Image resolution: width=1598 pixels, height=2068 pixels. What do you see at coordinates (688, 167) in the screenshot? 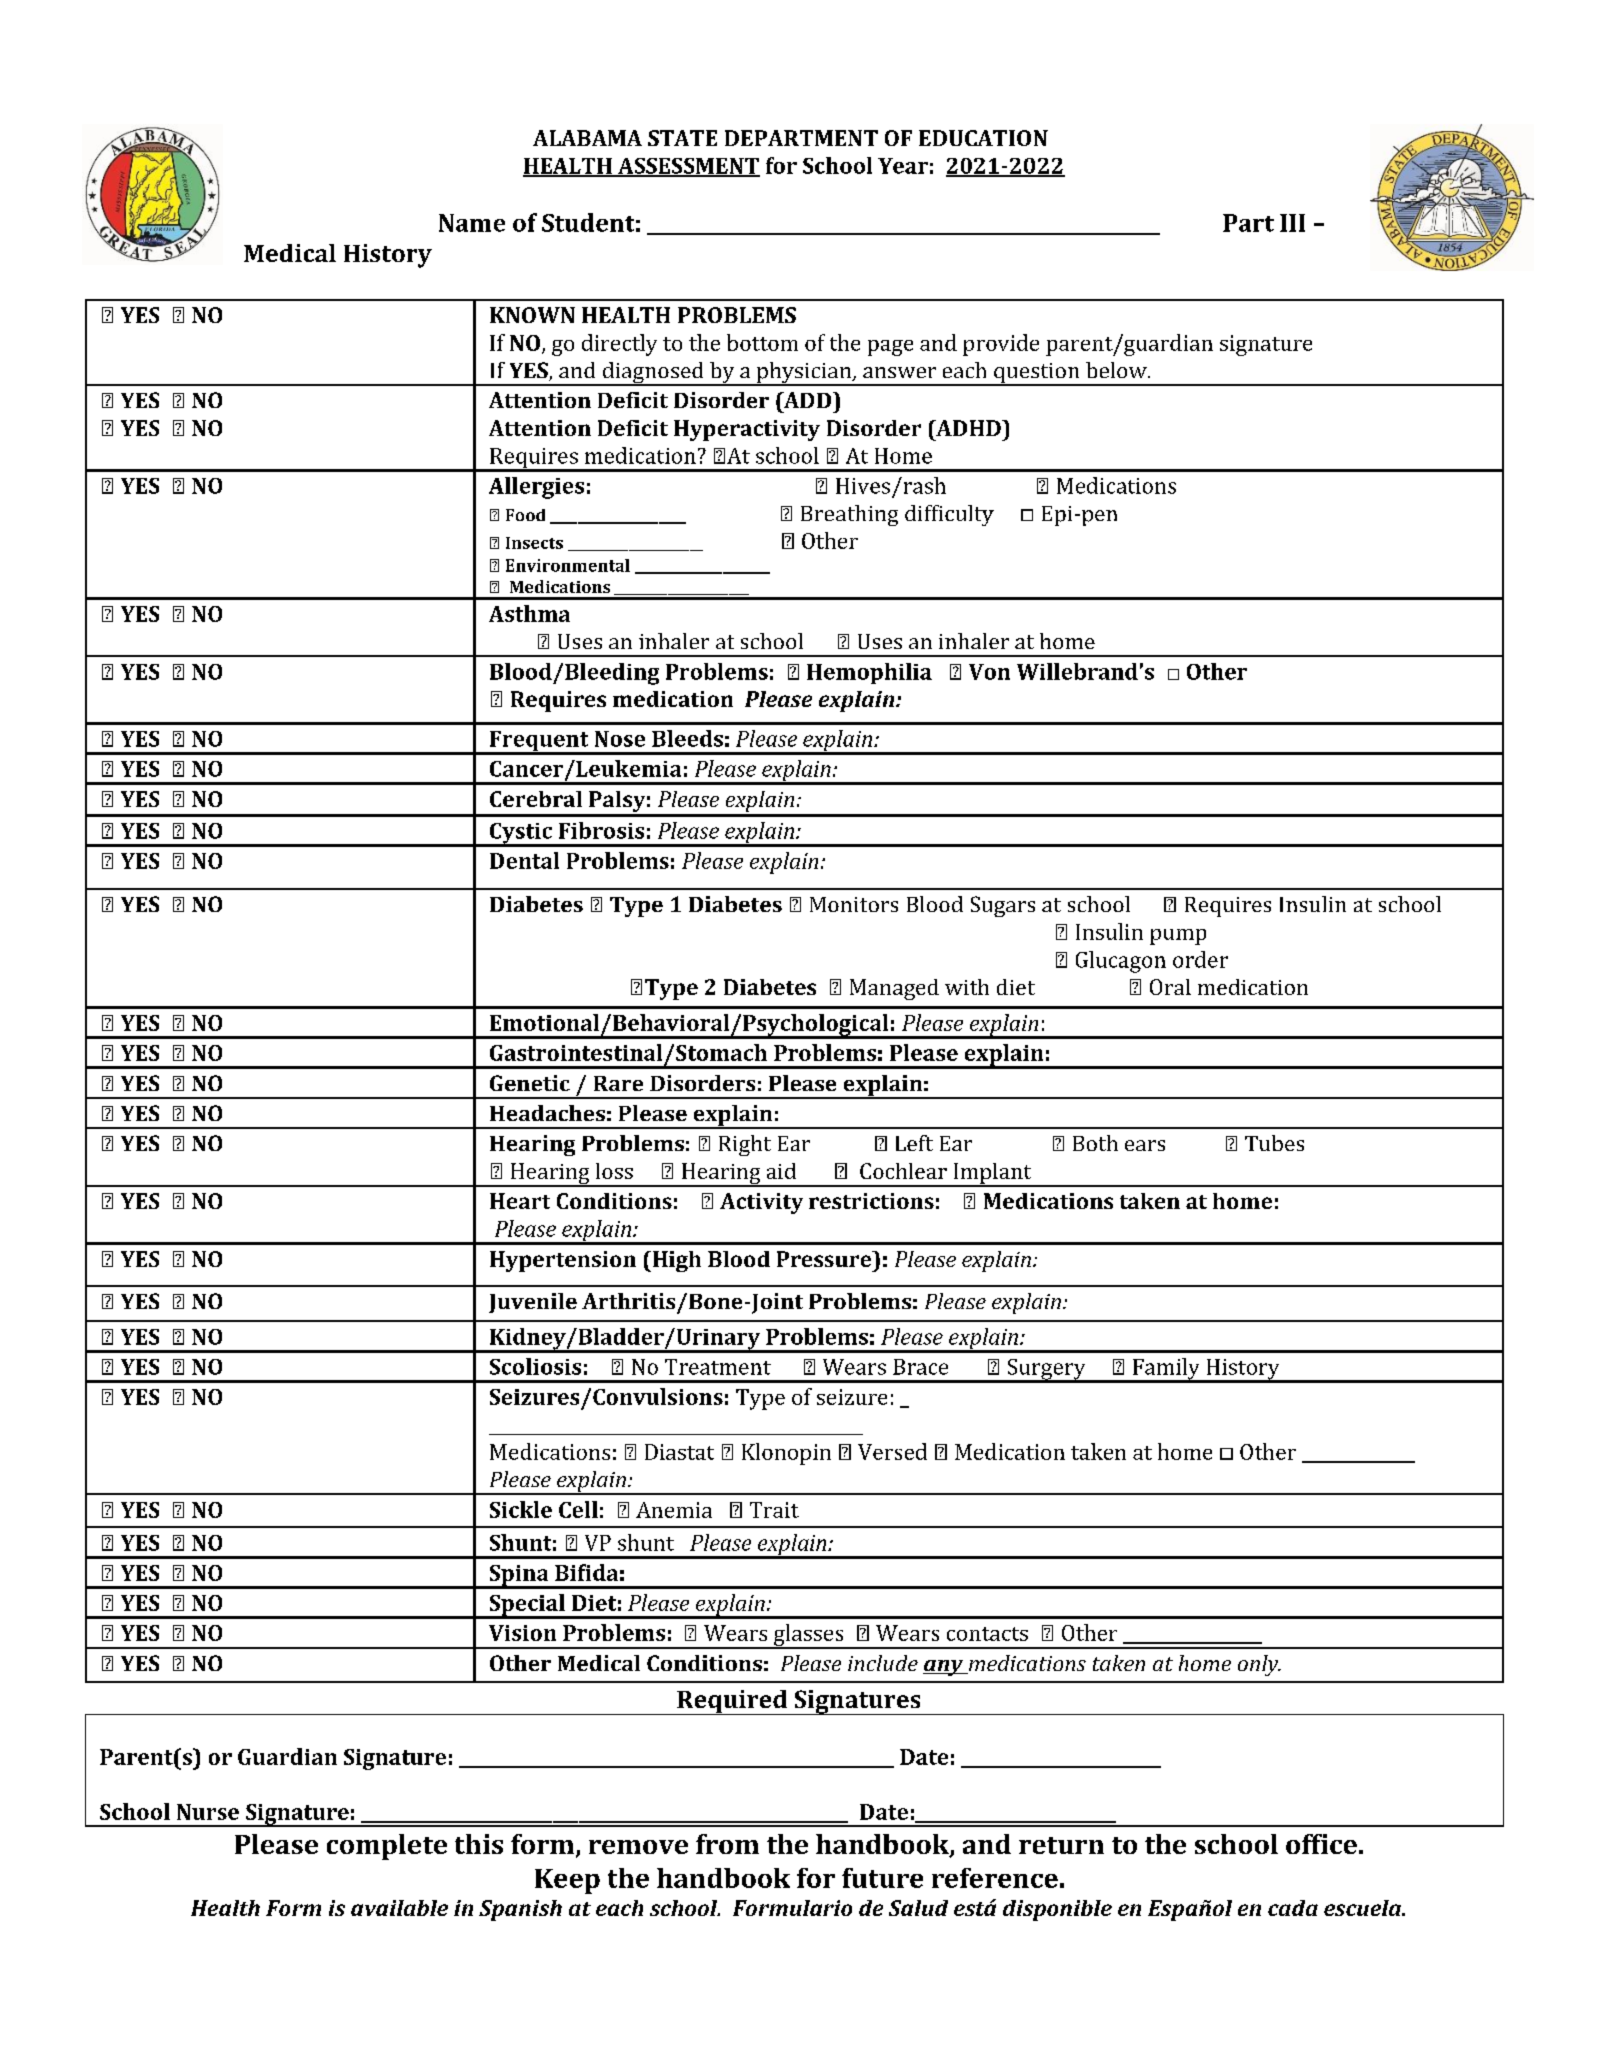
I see `ASSESSMENT` at bounding box center [688, 167].
